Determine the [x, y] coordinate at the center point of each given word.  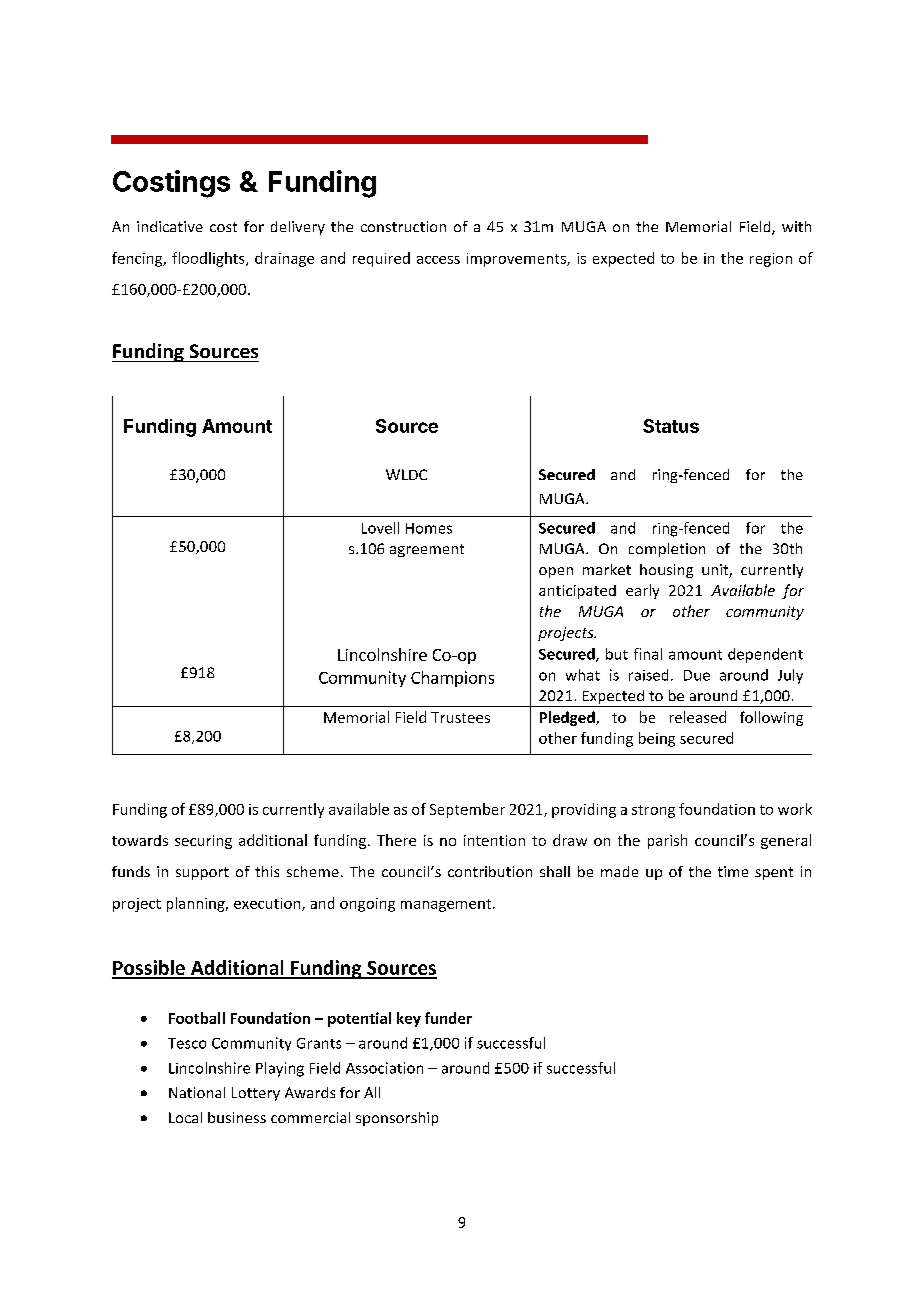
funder [448, 1018]
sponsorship [397, 1119]
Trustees [460, 717]
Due [697, 675]
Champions [452, 679]
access [438, 260]
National [197, 1092]
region [771, 260]
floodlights [209, 259]
